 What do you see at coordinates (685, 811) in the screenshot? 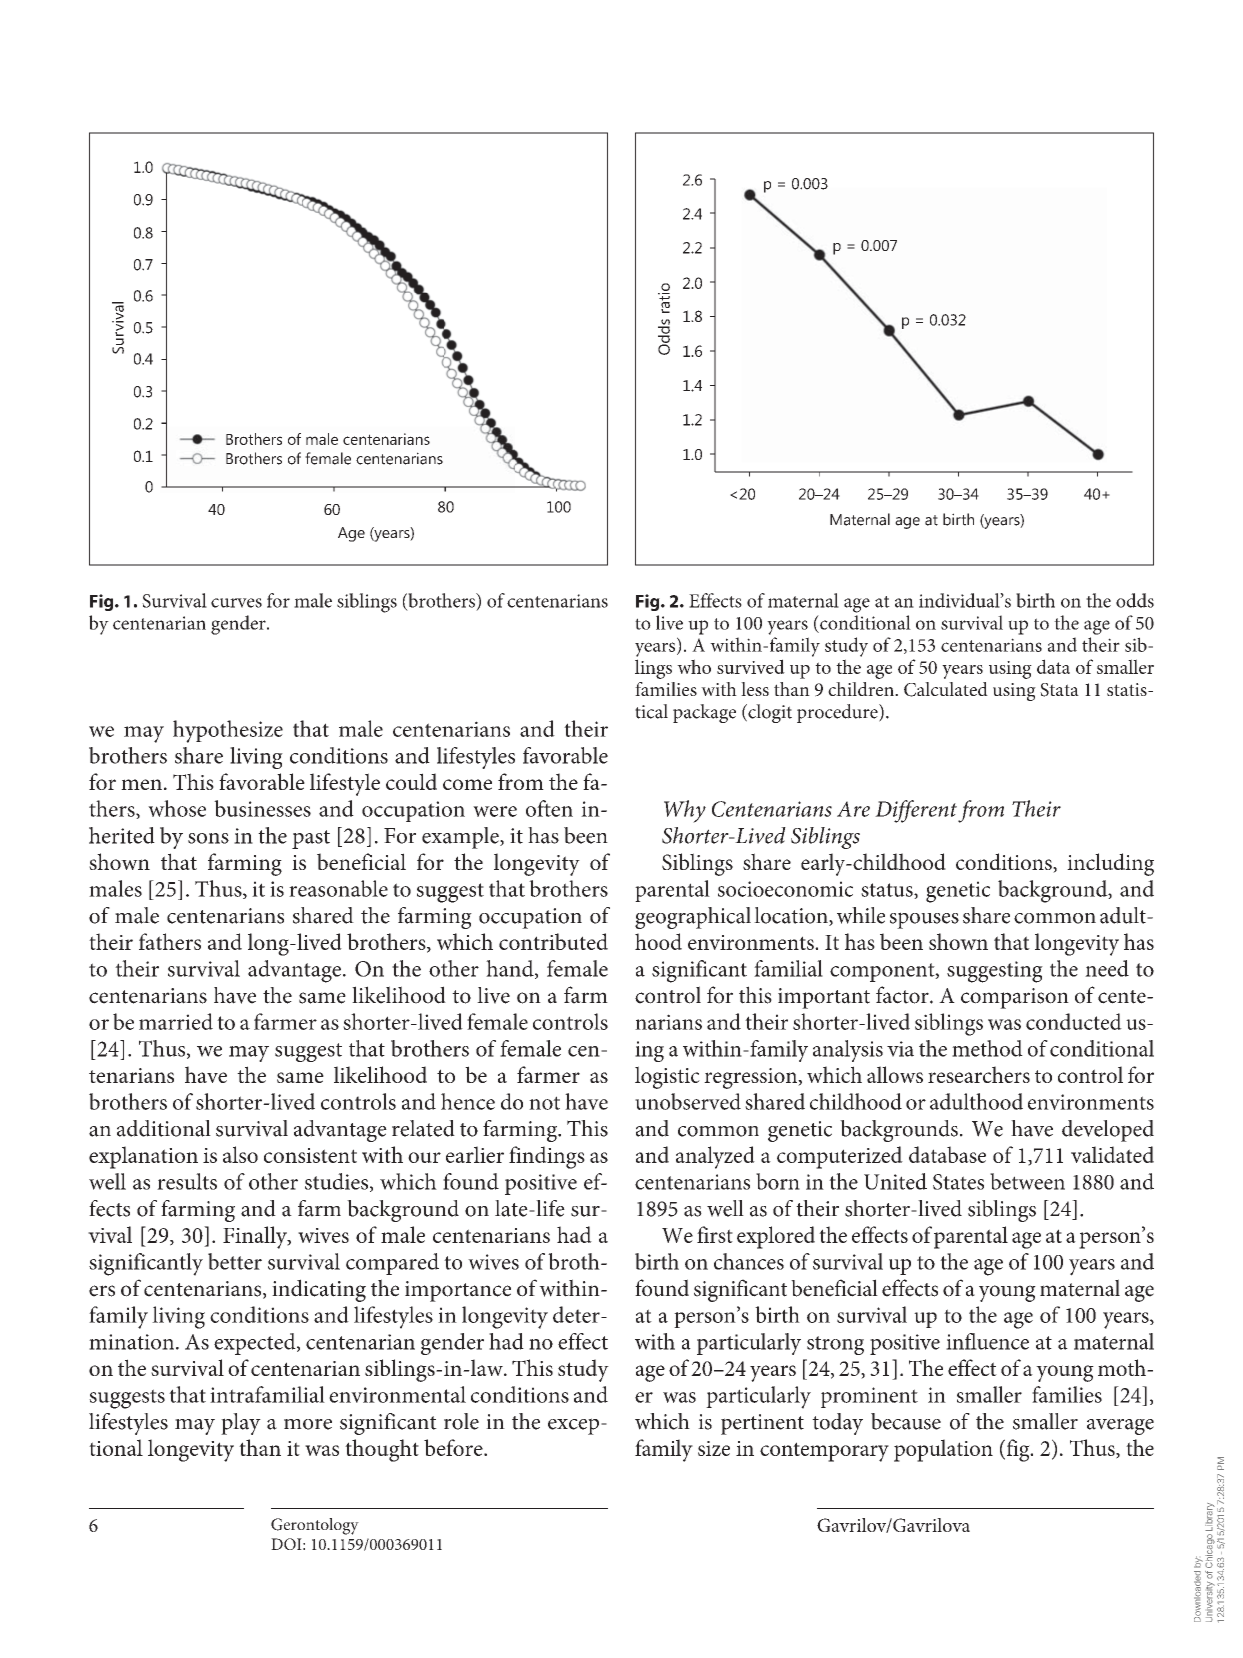
I see `Why` at bounding box center [685, 811].
